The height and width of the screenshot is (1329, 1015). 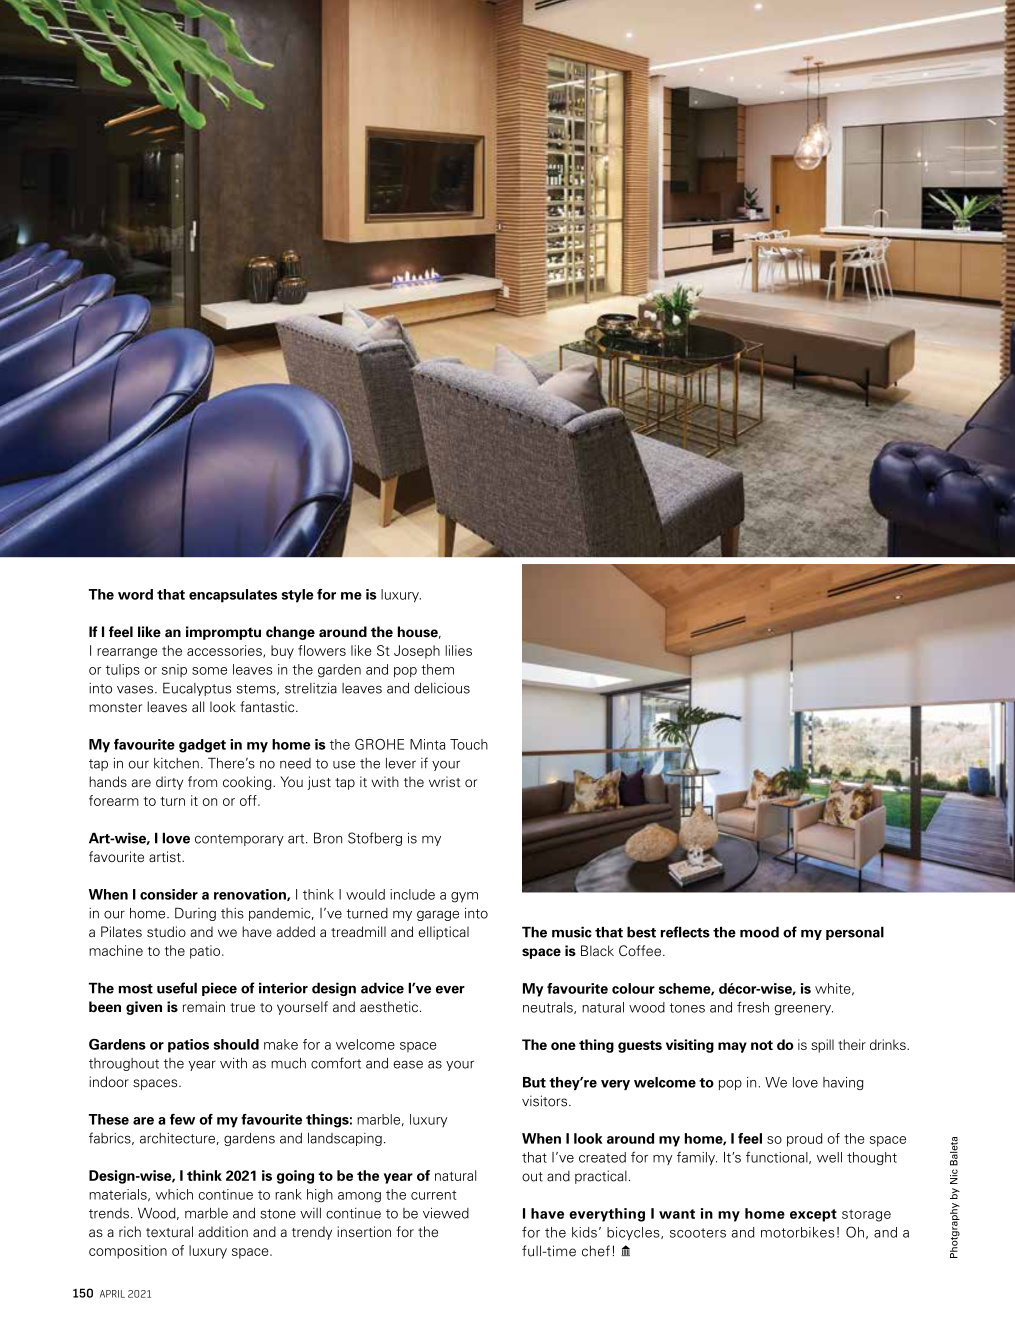 What do you see at coordinates (223, 633) in the screenshot?
I see `impromptu` at bounding box center [223, 633].
